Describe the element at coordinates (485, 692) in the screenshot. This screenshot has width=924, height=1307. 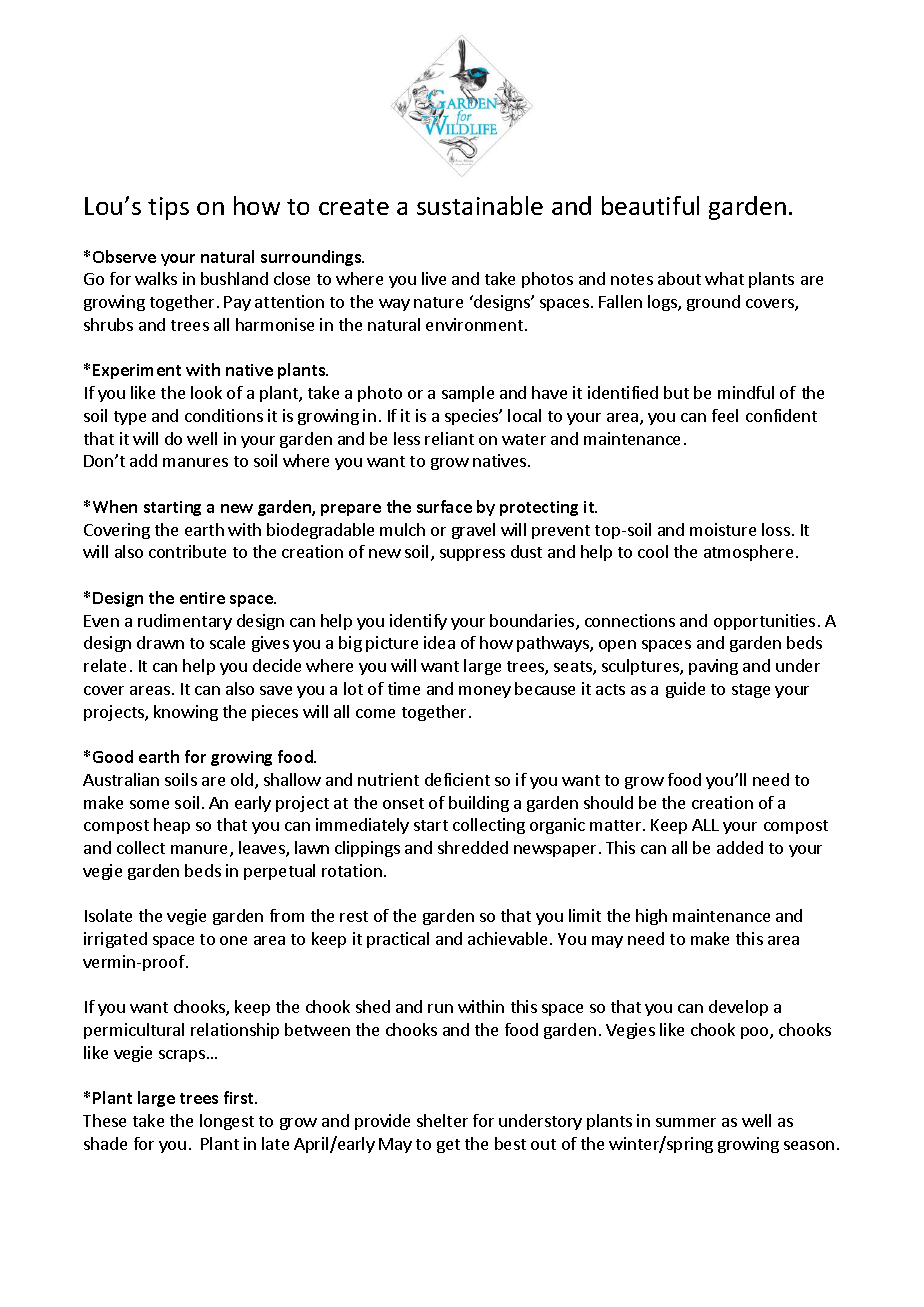
I see `money` at that location.
